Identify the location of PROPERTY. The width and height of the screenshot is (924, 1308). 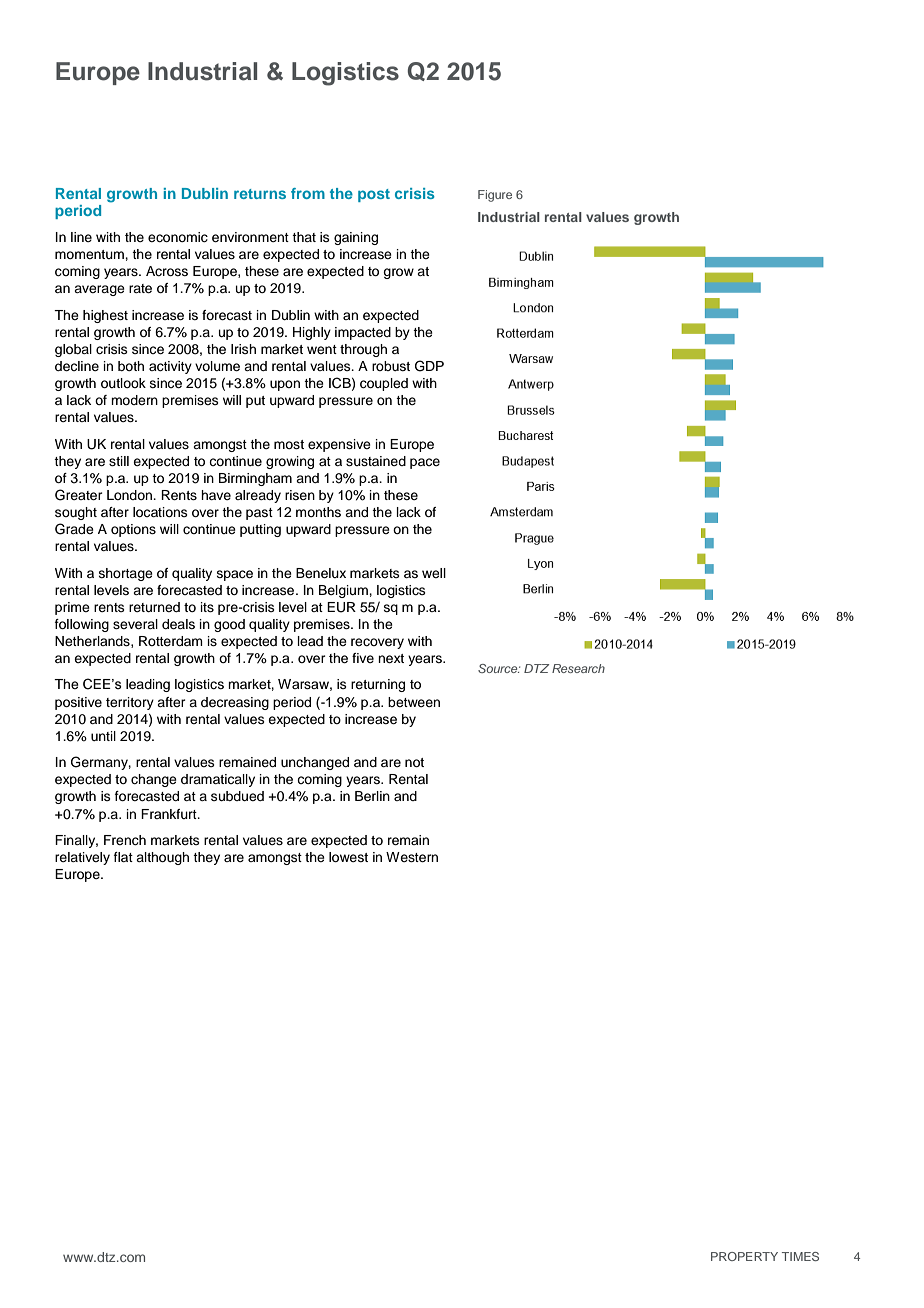
(744, 1256).
